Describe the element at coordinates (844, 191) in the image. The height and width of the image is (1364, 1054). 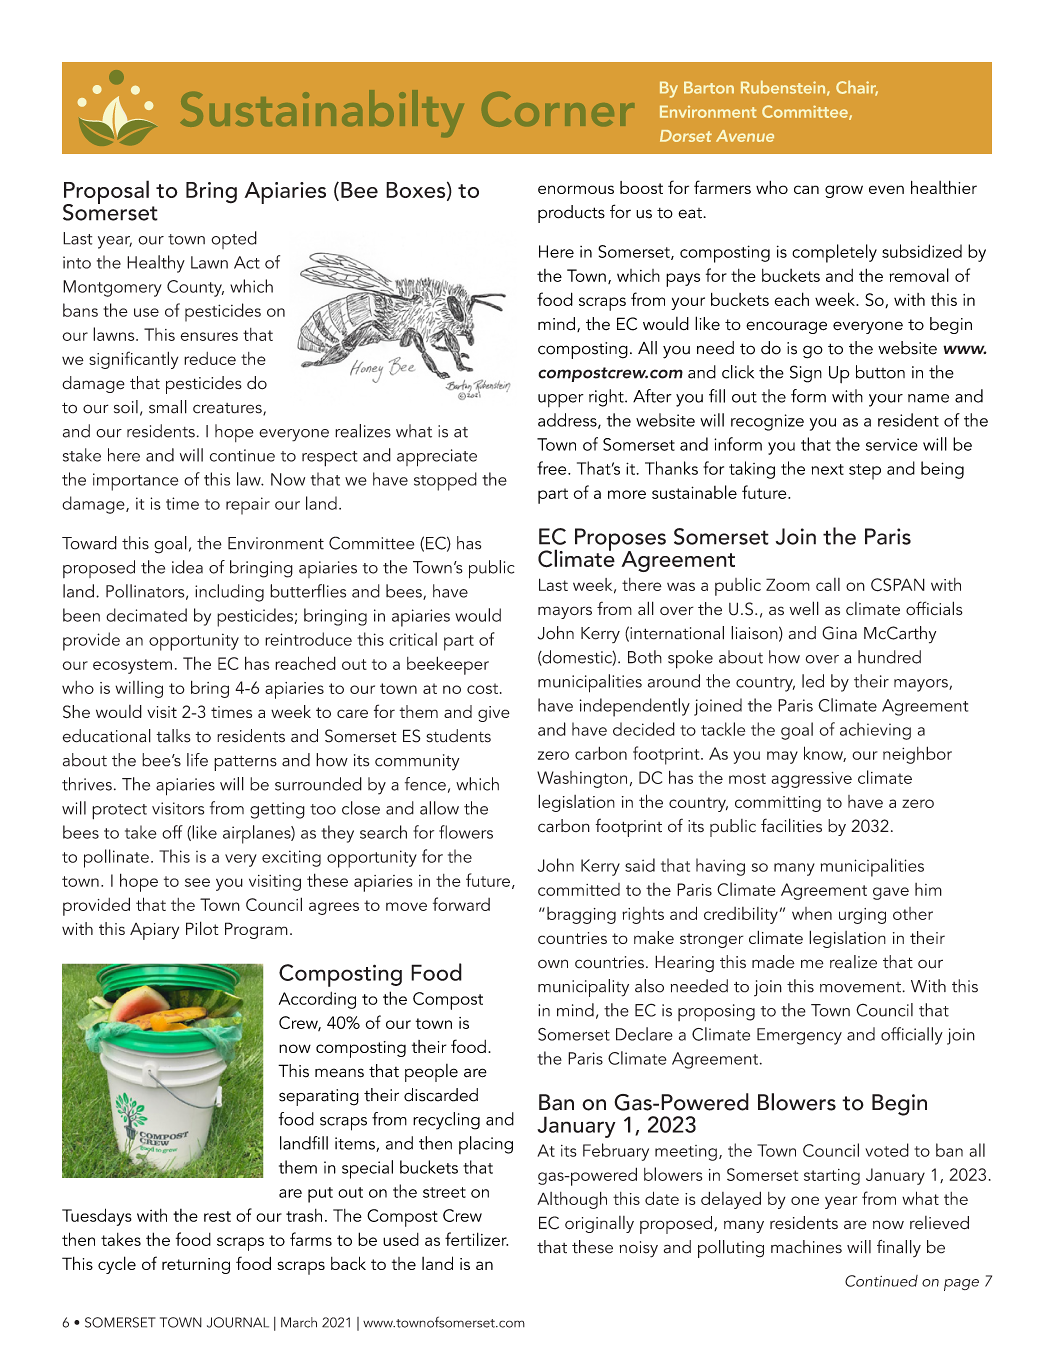
I see `grow` at that location.
